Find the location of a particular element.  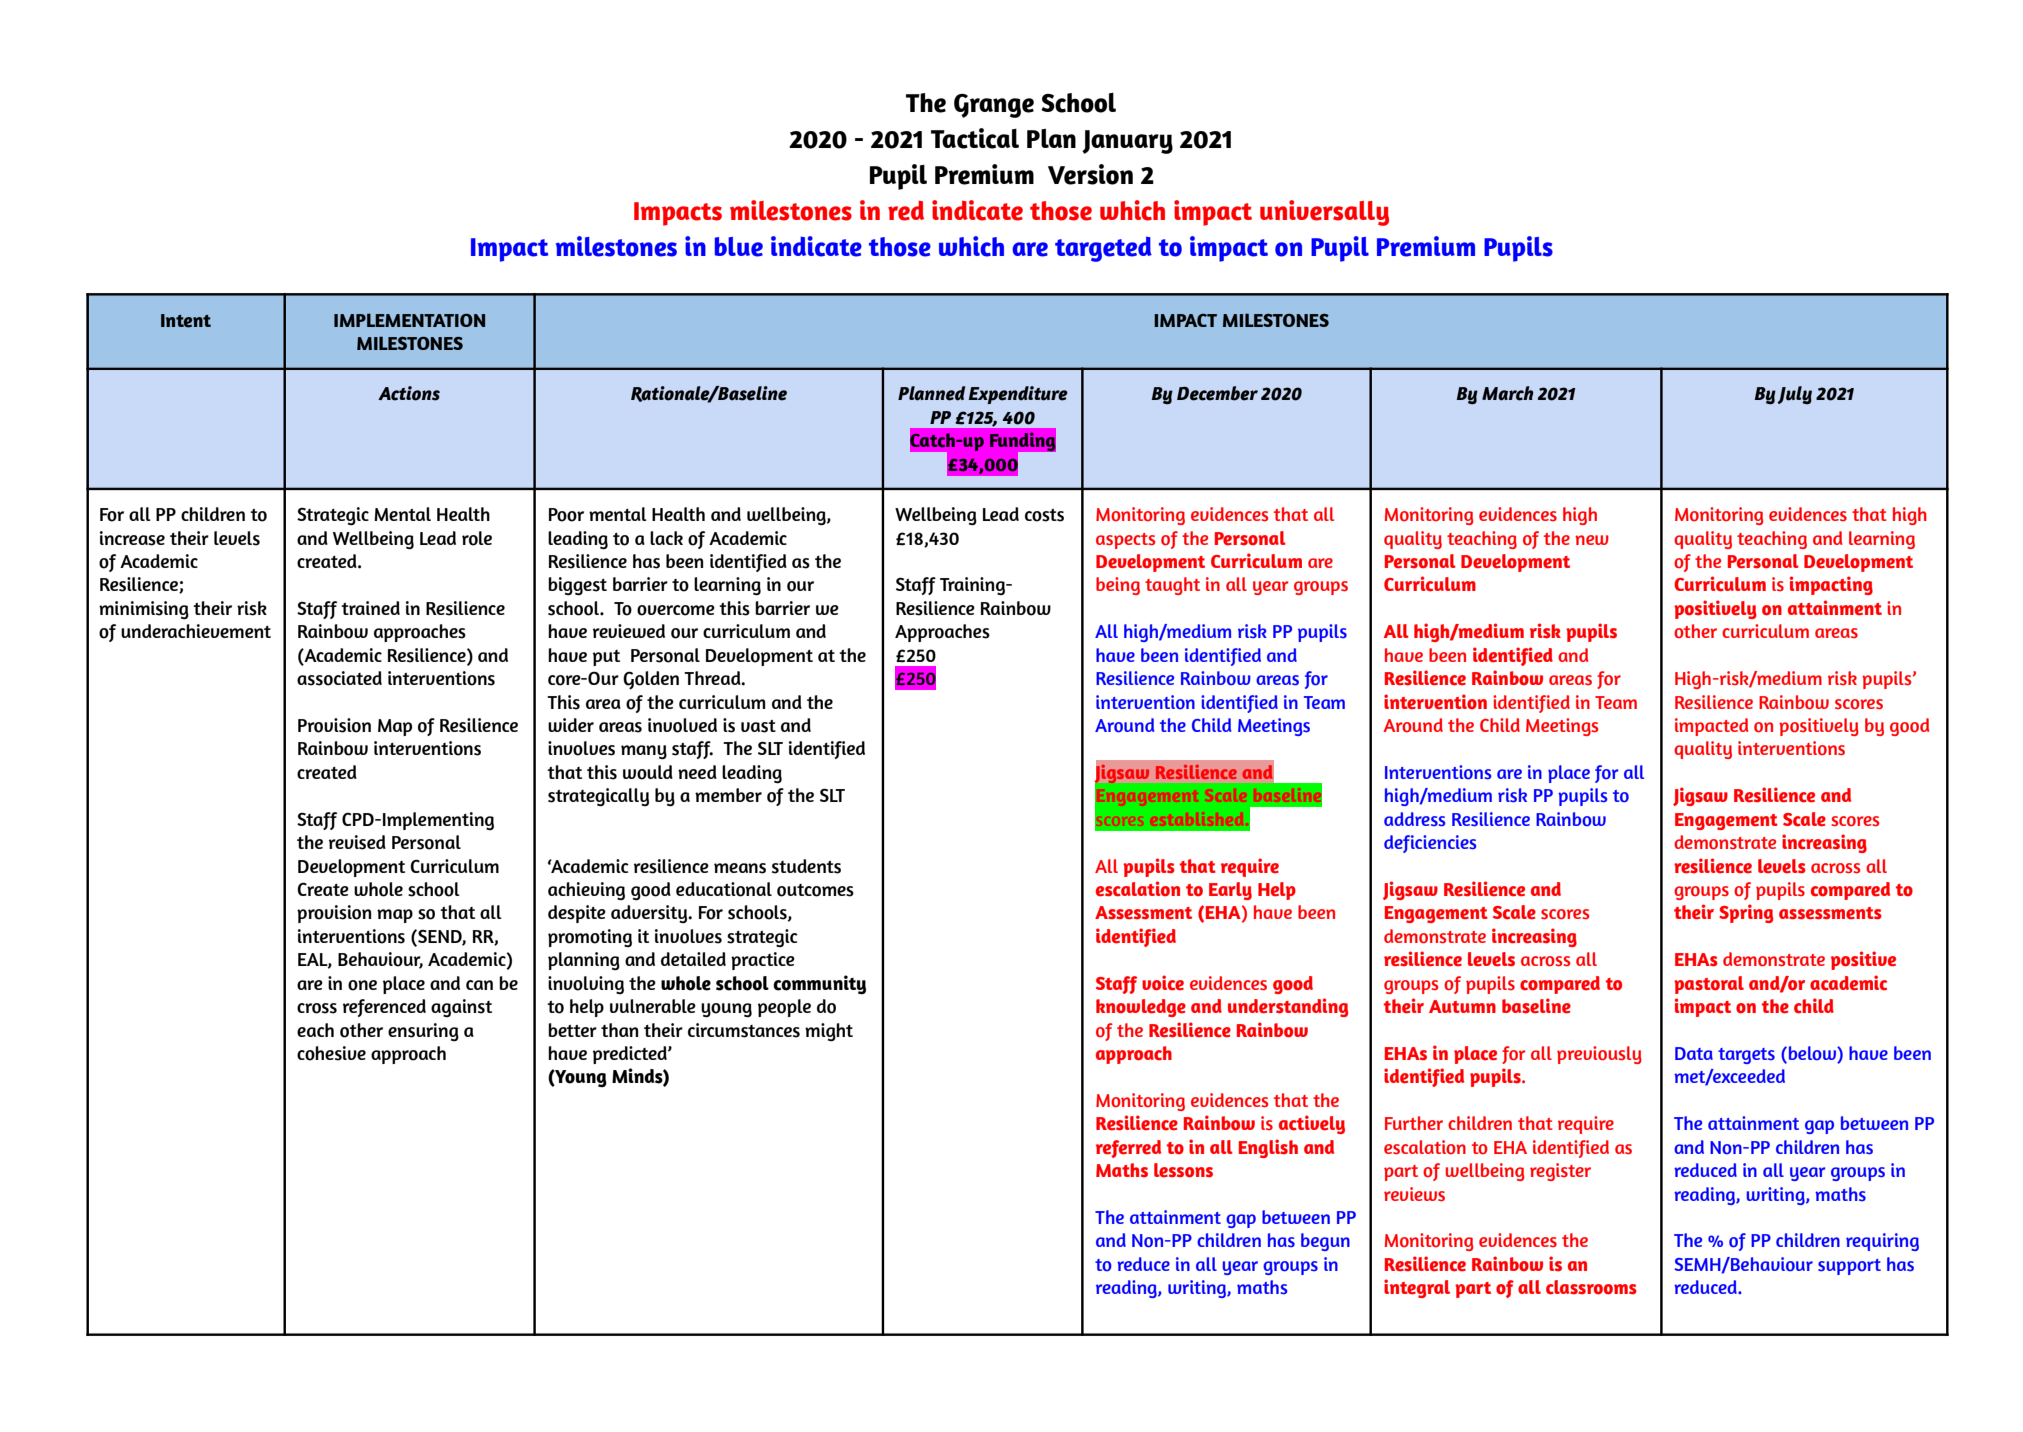

pastoral is located at coordinates (1709, 985).
